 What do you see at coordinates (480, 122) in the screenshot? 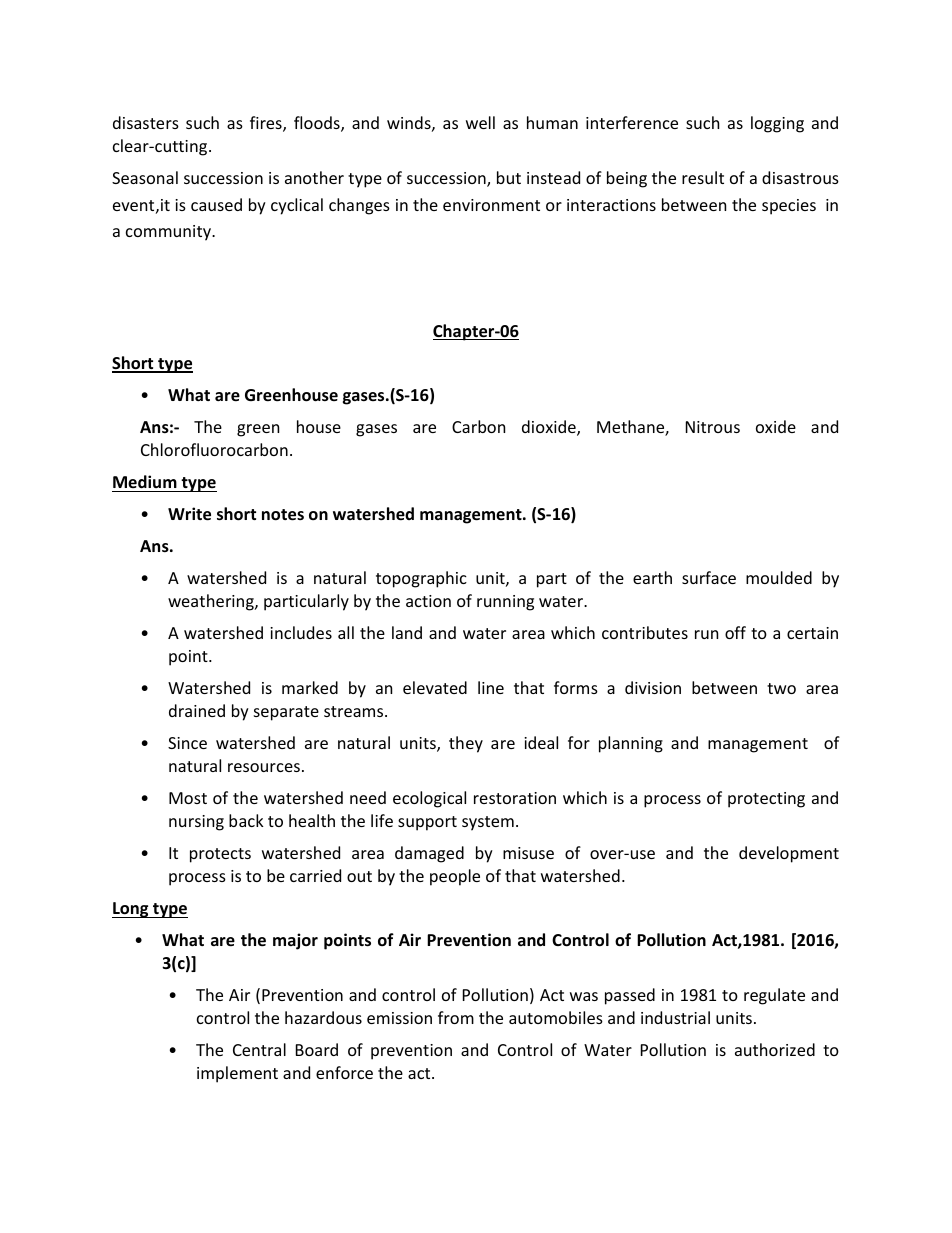
I see `well` at bounding box center [480, 122].
